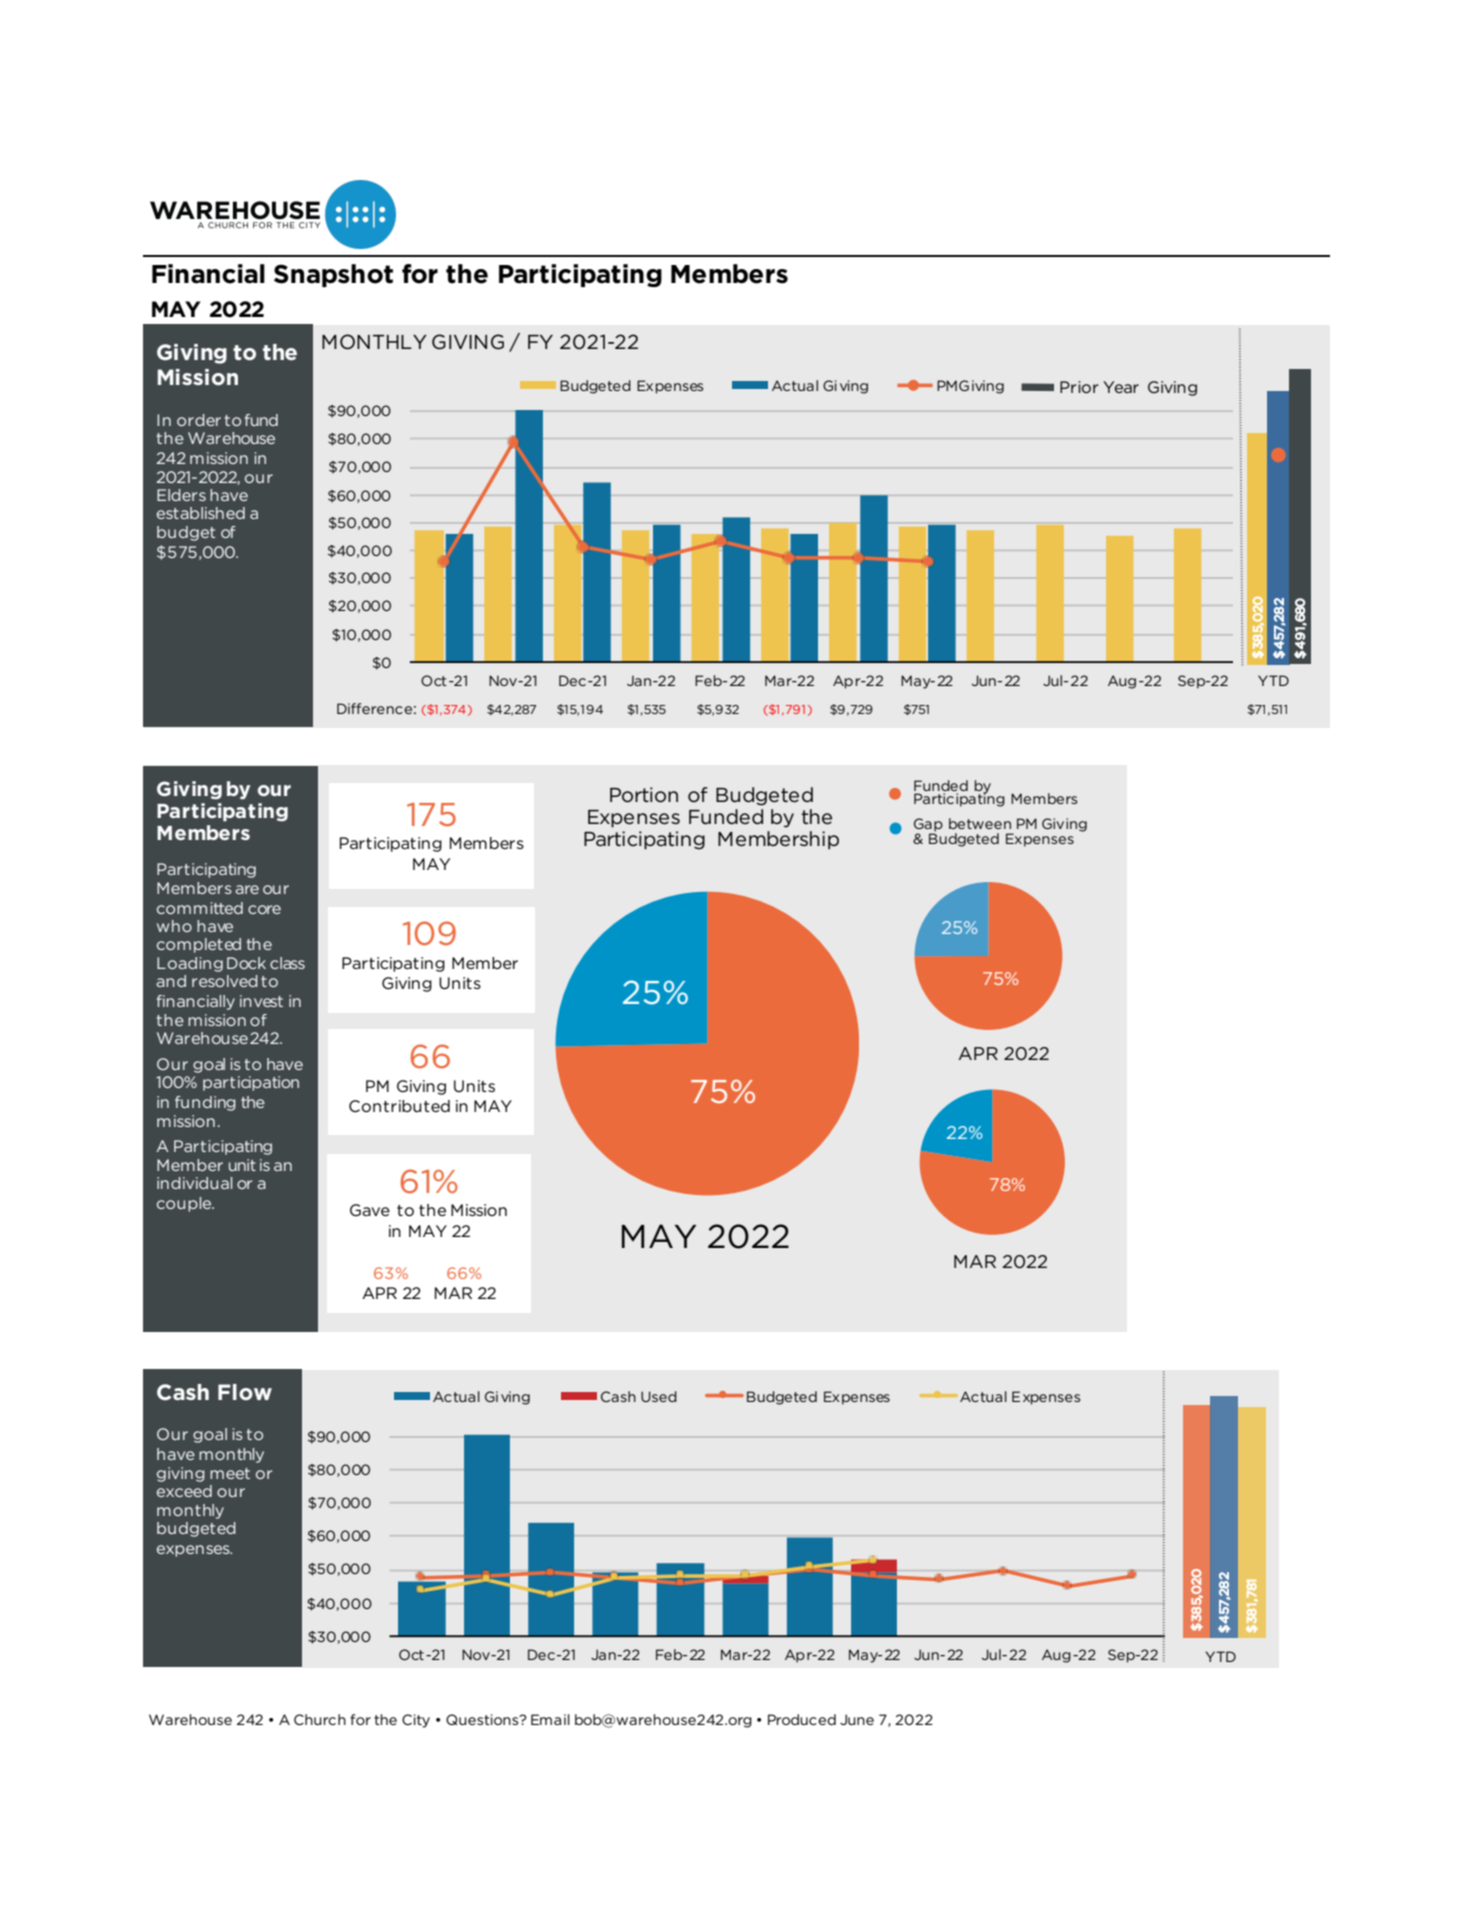  Describe the element at coordinates (857, 1719) in the document. I see `June` at that location.
